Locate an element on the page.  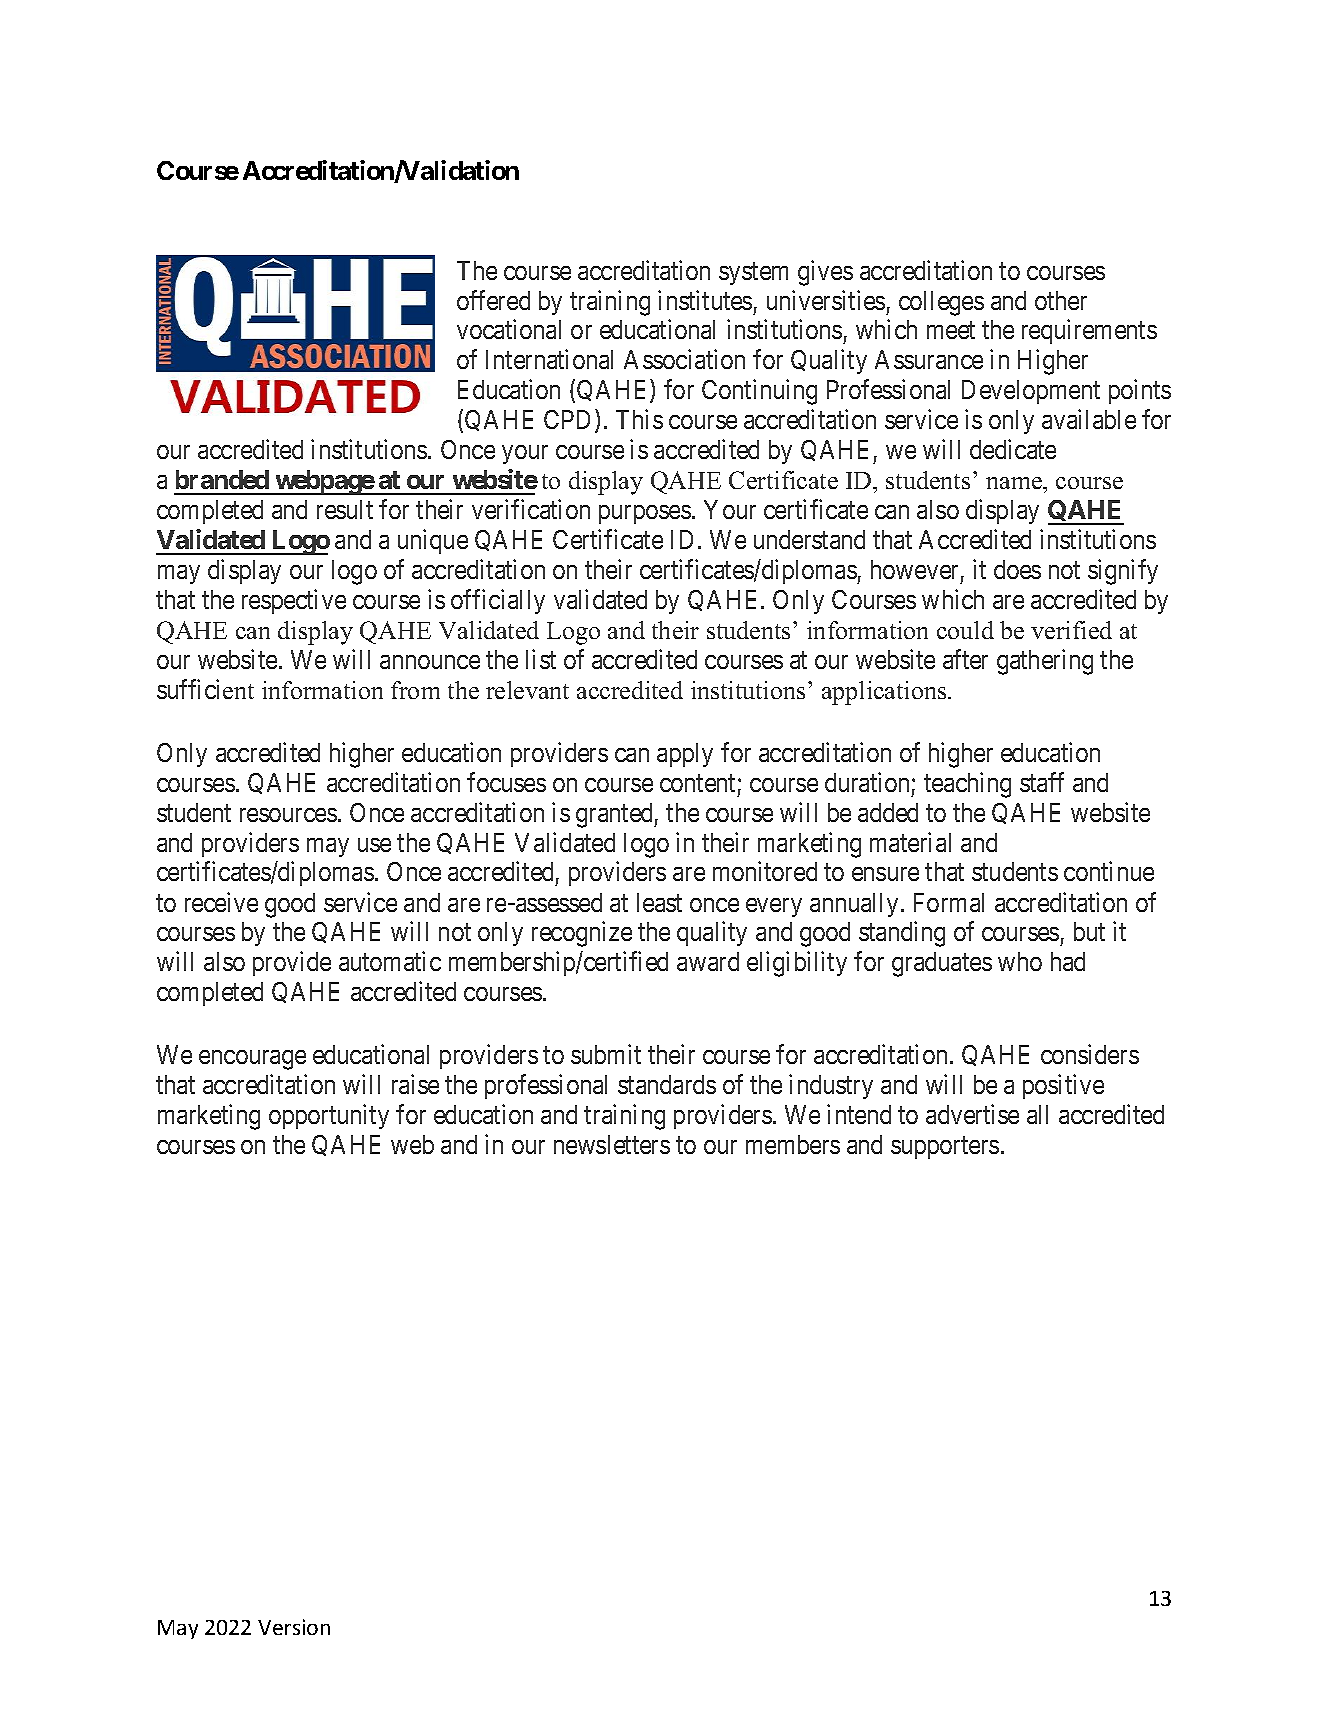
newsletters is located at coordinates (612, 1144).
